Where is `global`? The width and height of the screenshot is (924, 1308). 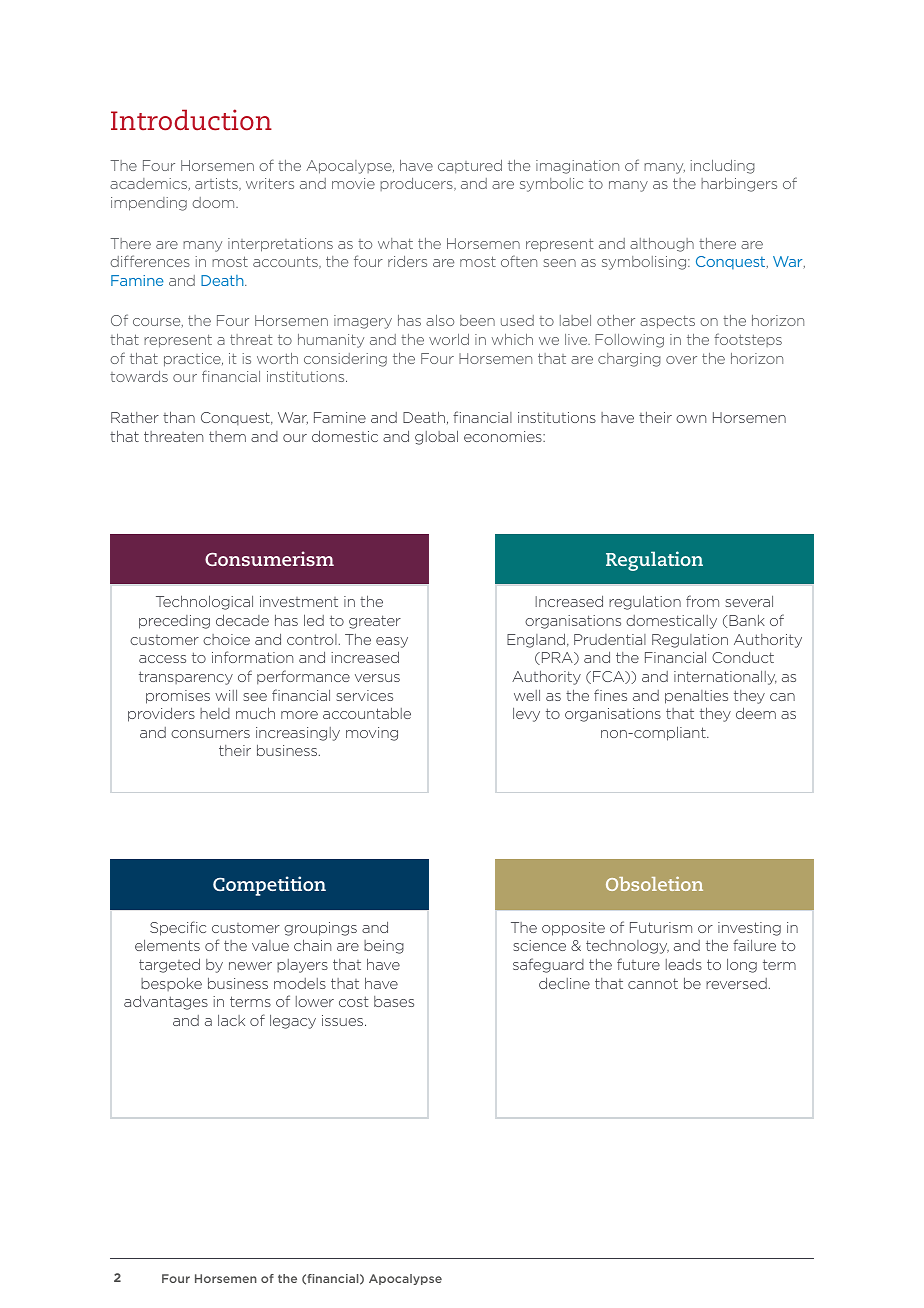 global is located at coordinates (436, 437).
